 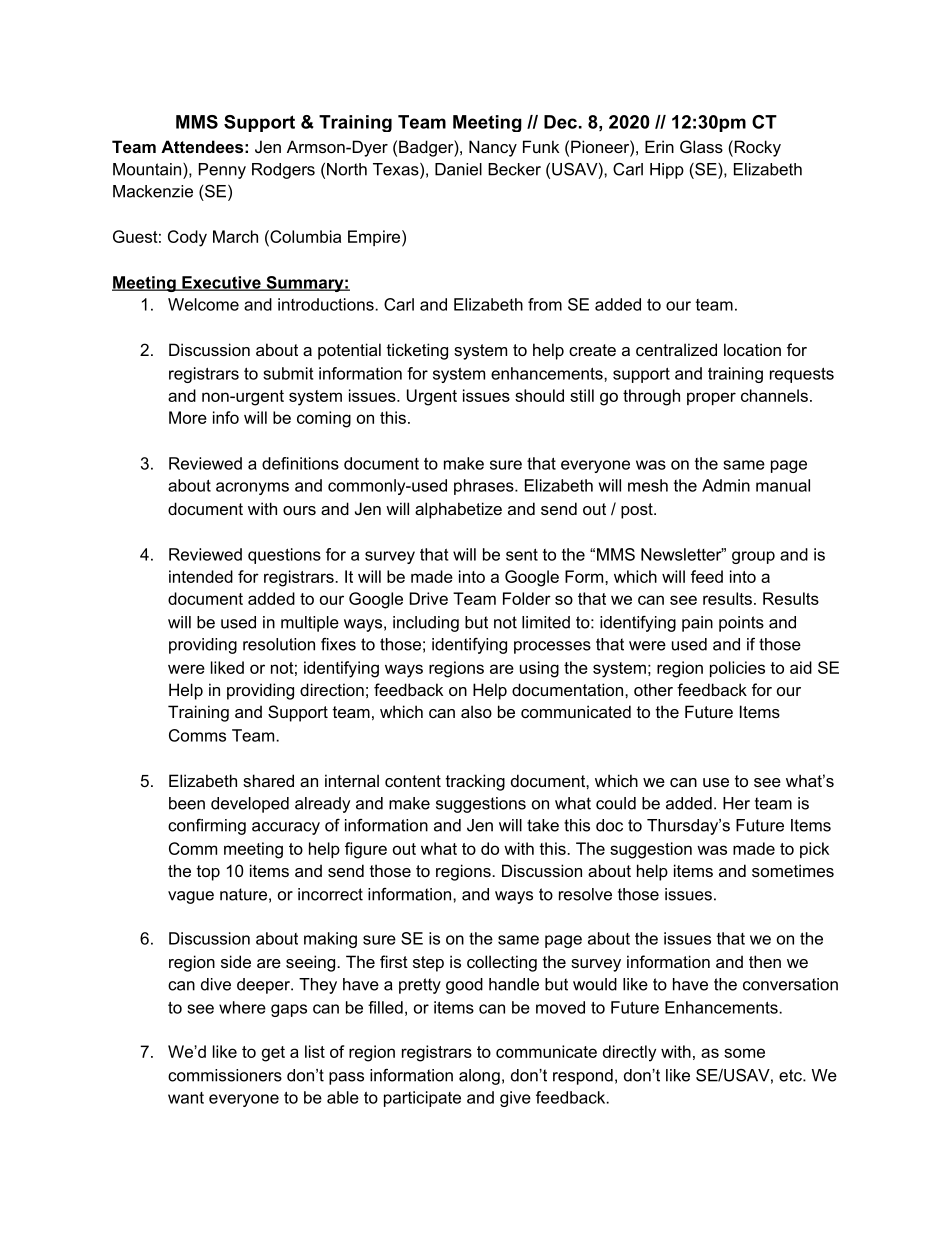 I want to click on Nancy, so click(x=493, y=148).
